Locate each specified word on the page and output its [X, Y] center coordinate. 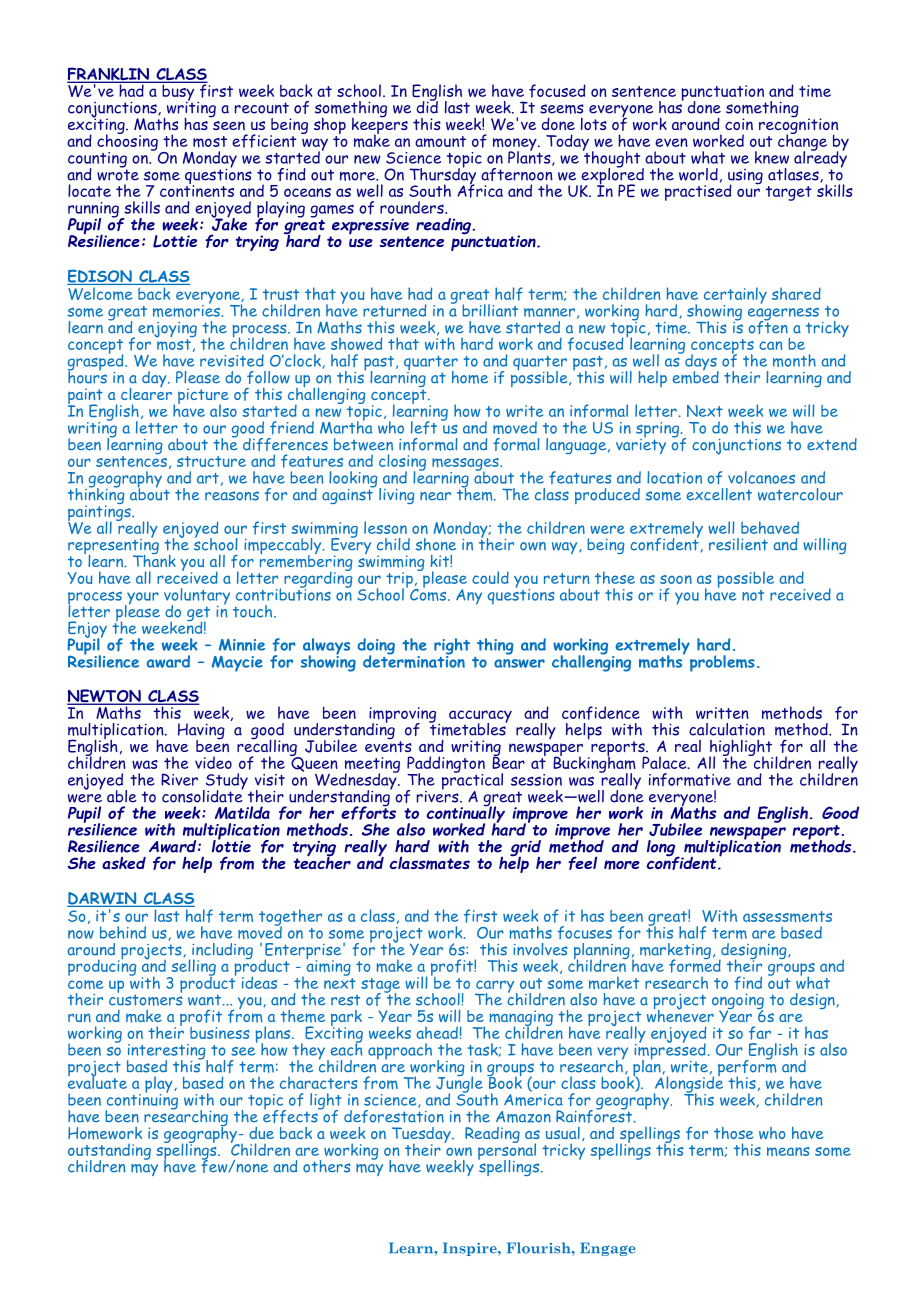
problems [722, 663]
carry [496, 987]
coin [739, 124]
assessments [787, 917]
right [452, 647]
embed [696, 376]
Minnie [242, 645]
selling [192, 967]
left [424, 428]
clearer [146, 392]
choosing [127, 142]
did [427, 106]
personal [507, 1151]
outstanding [109, 1152]
